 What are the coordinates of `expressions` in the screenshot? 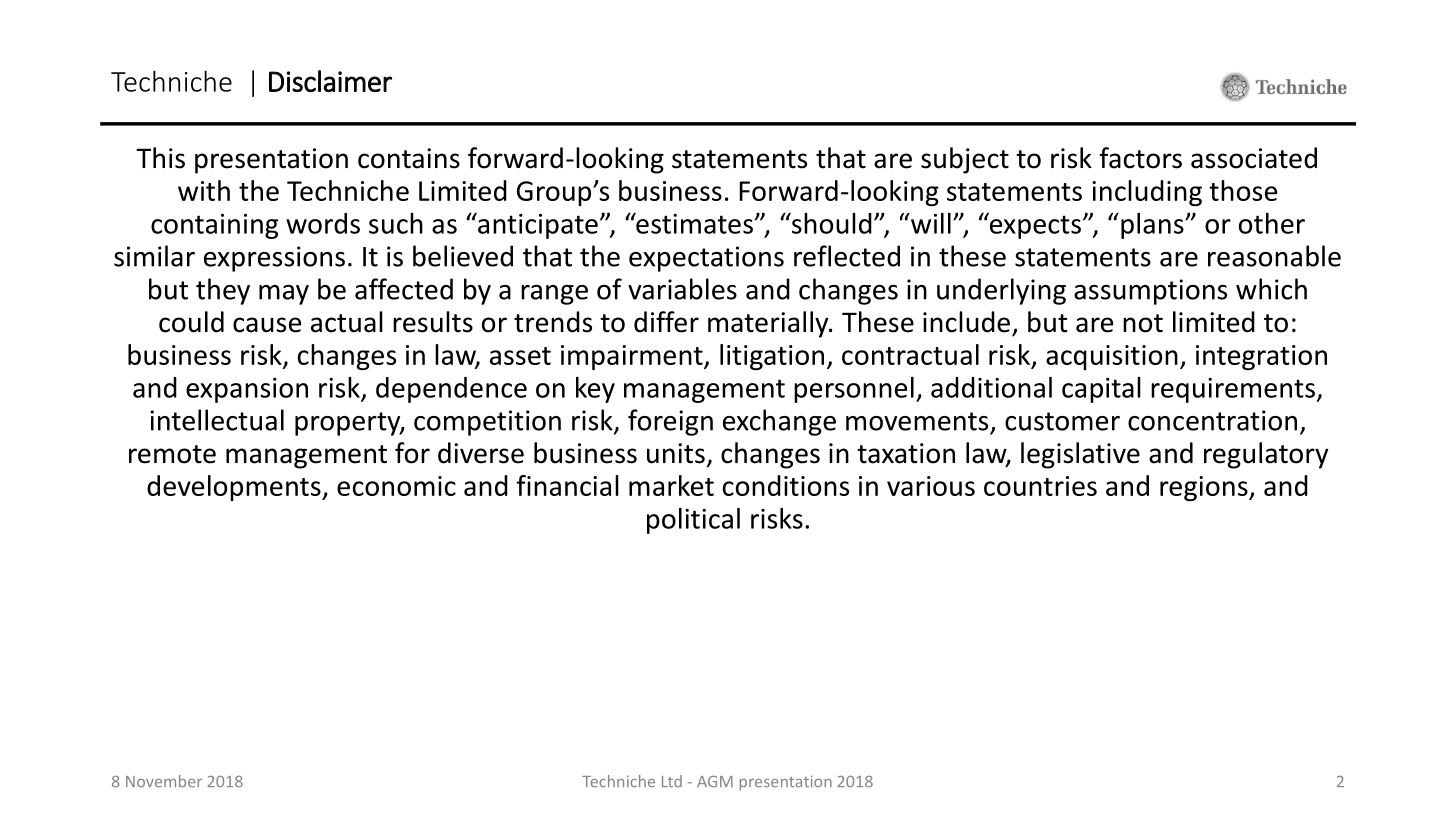 It's located at (274, 259).
